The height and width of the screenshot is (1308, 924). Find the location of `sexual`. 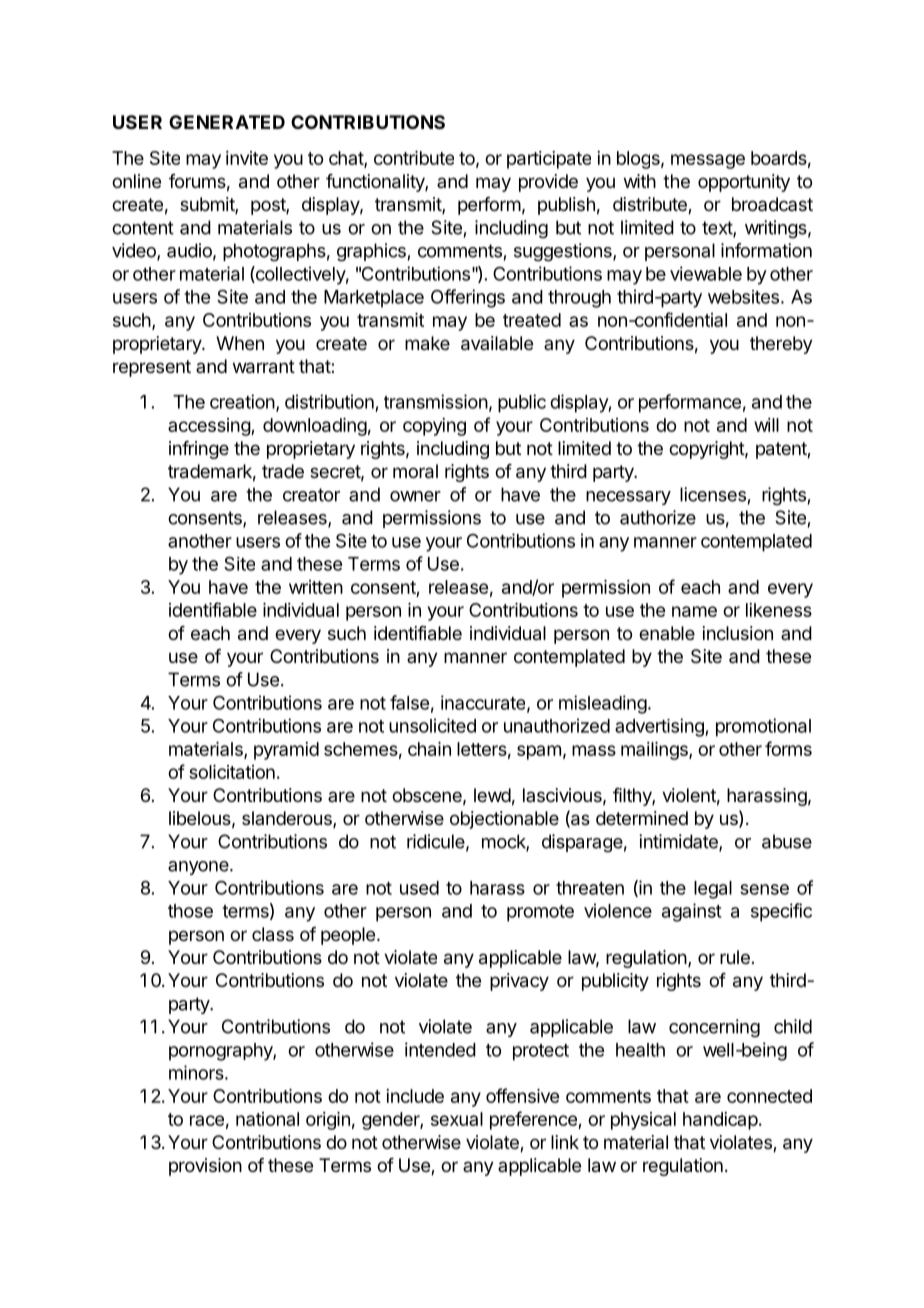

sexual is located at coordinates (457, 1119).
